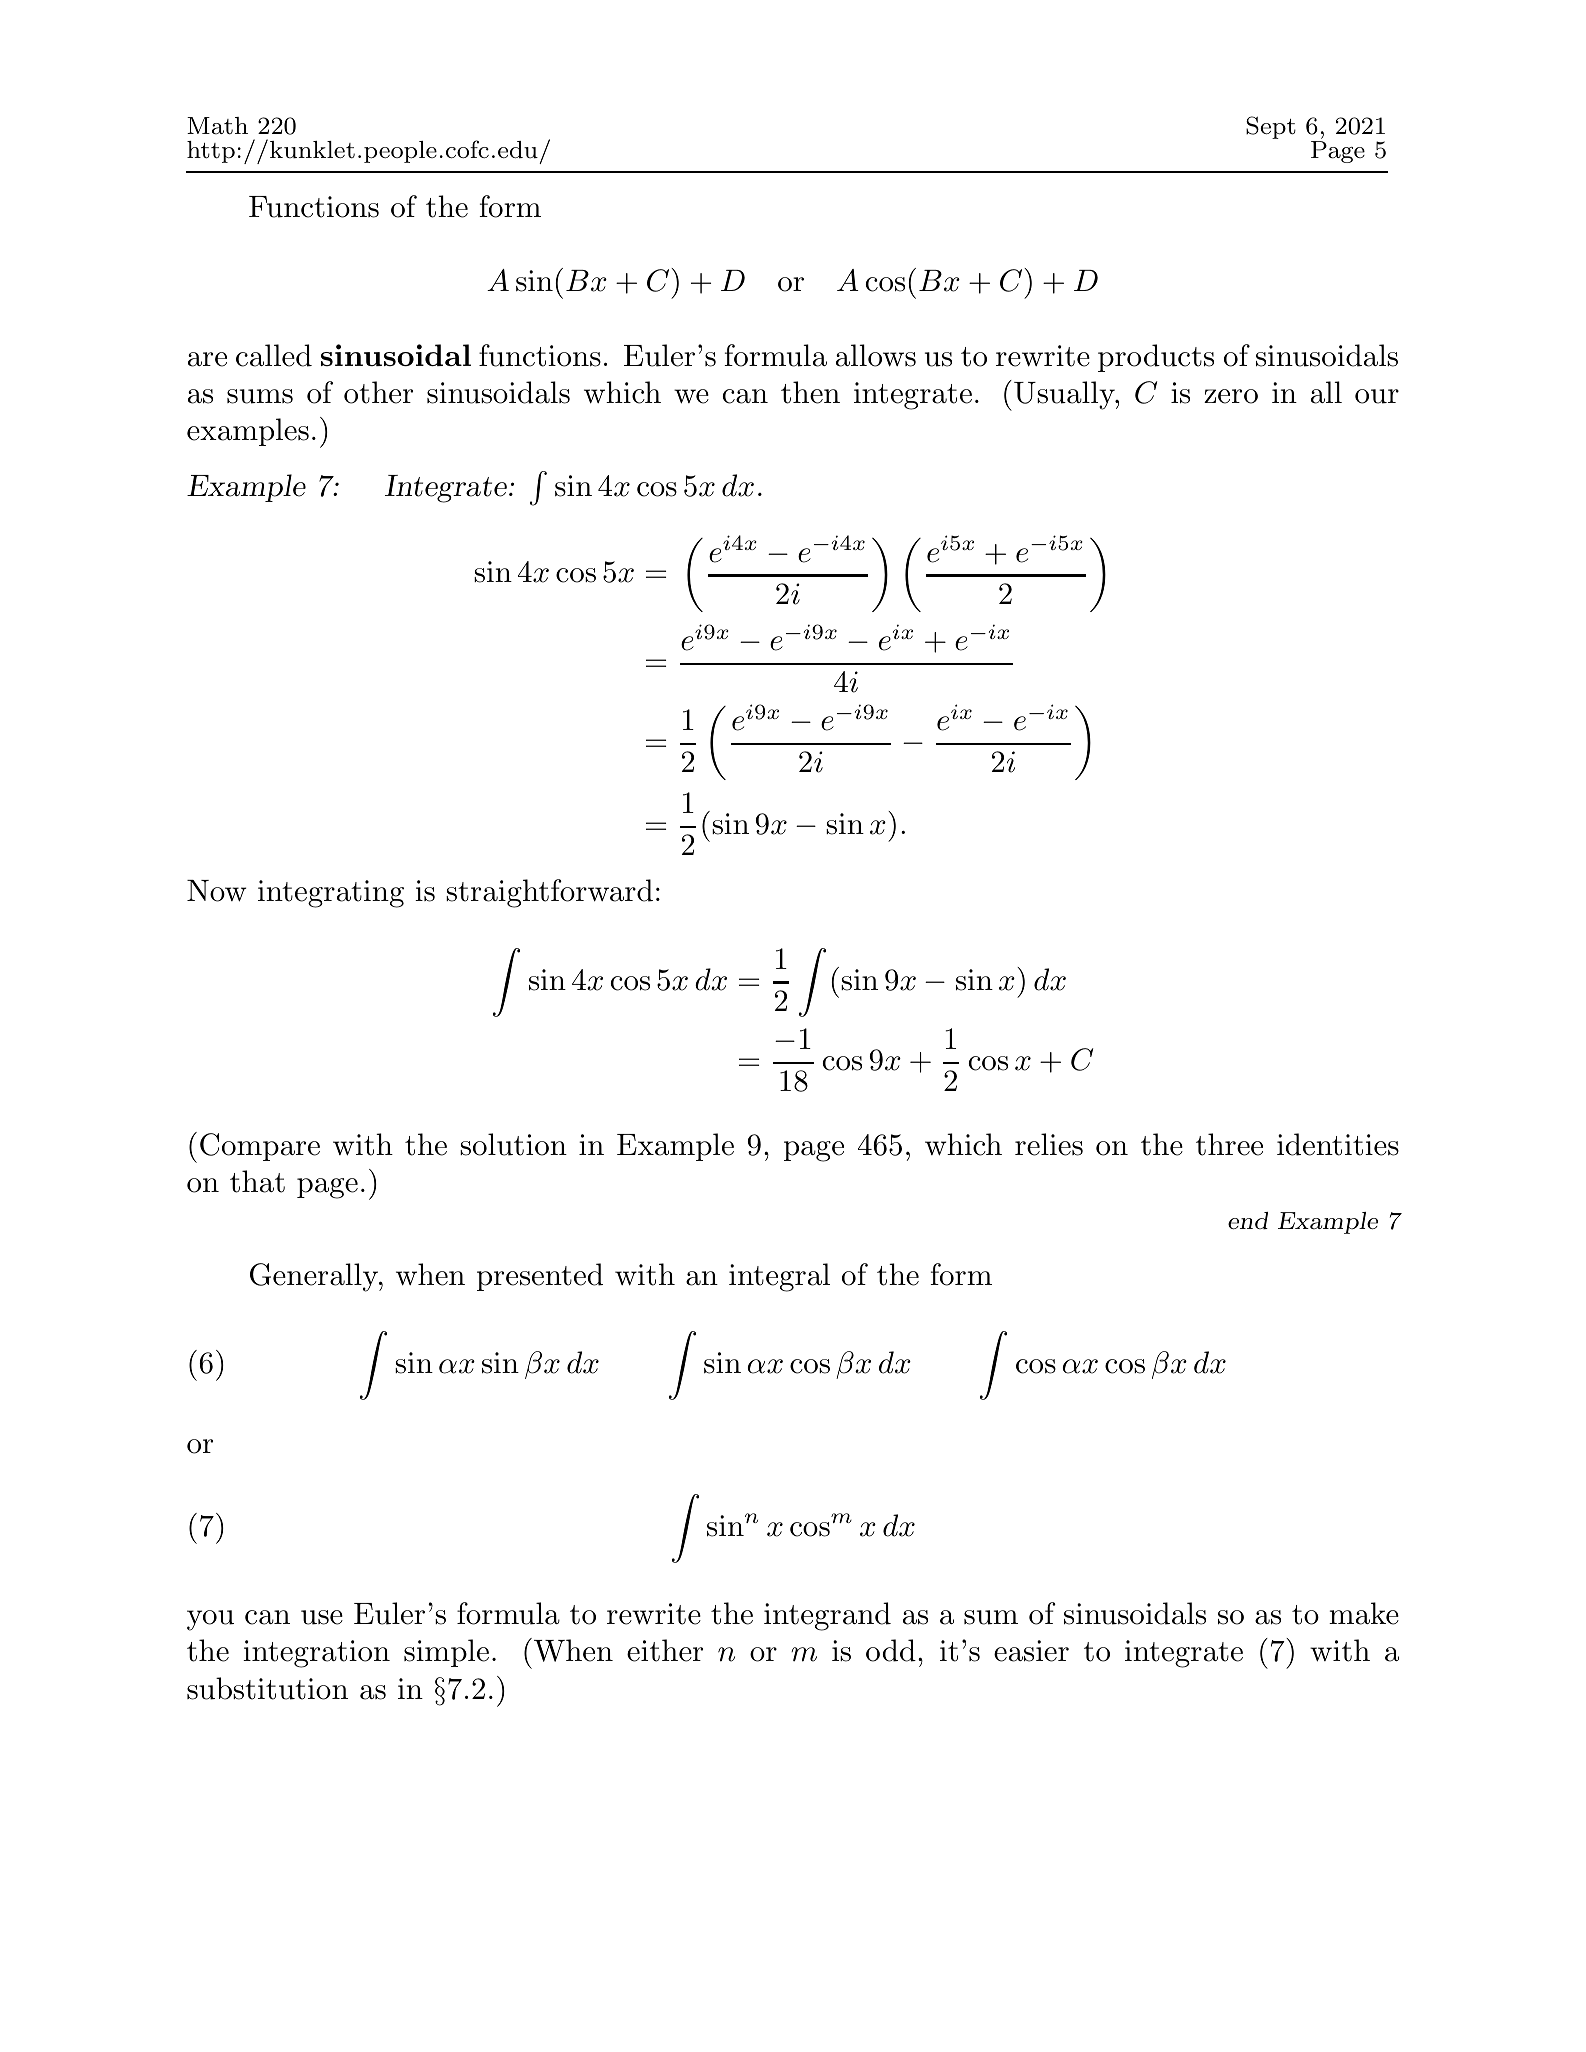 The width and height of the page is (1586, 2052). I want to click on integral, so click(779, 1277).
